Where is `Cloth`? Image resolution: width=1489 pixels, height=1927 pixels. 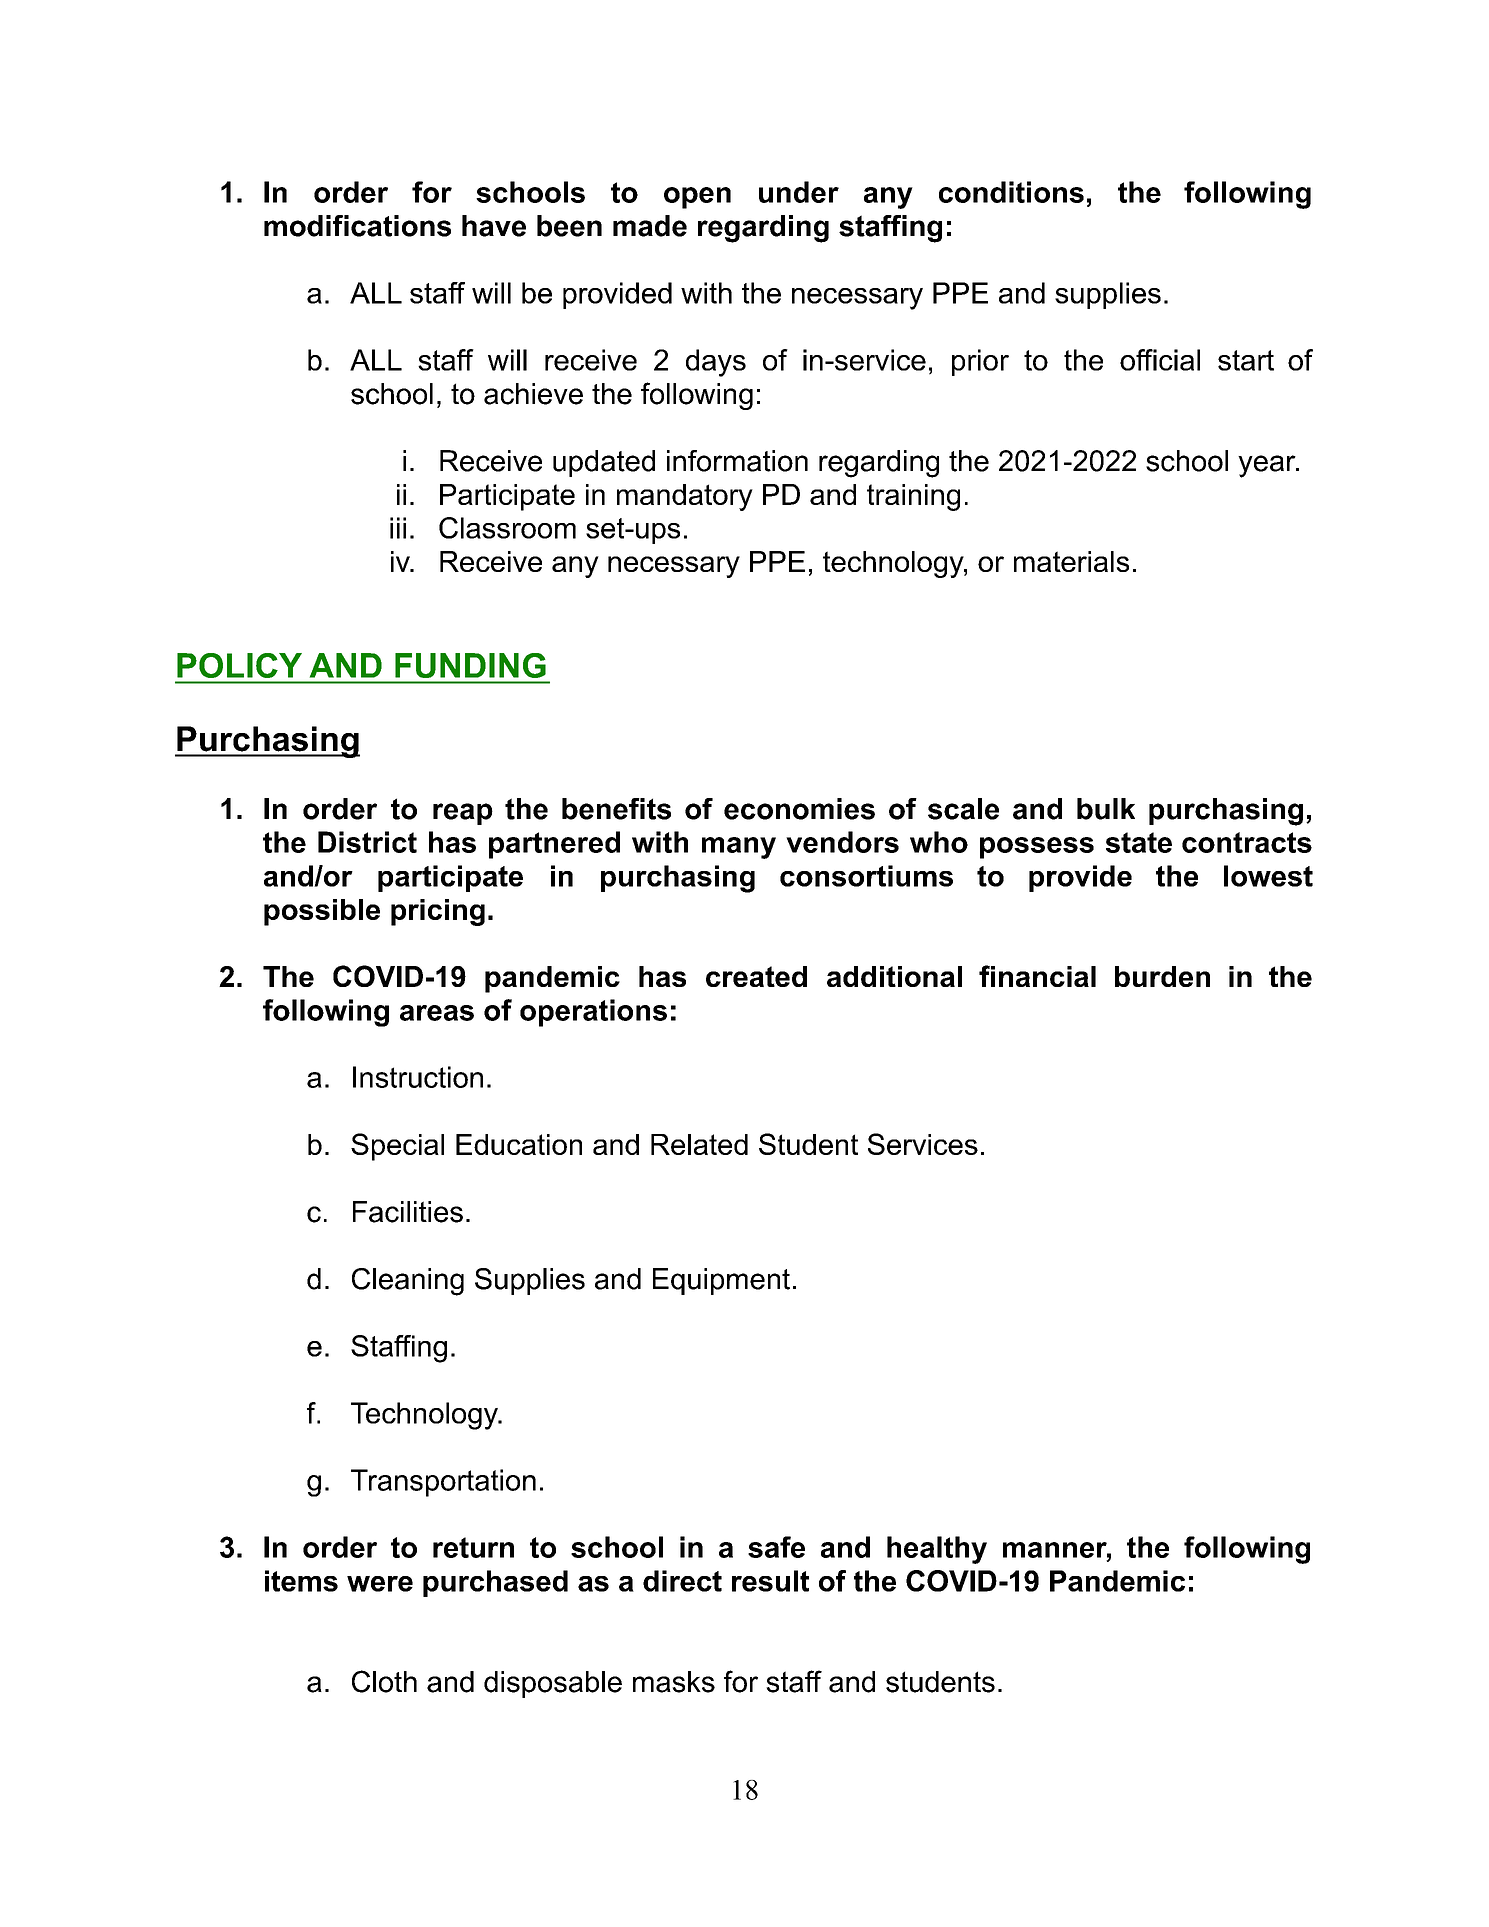 Cloth is located at coordinates (384, 1681).
